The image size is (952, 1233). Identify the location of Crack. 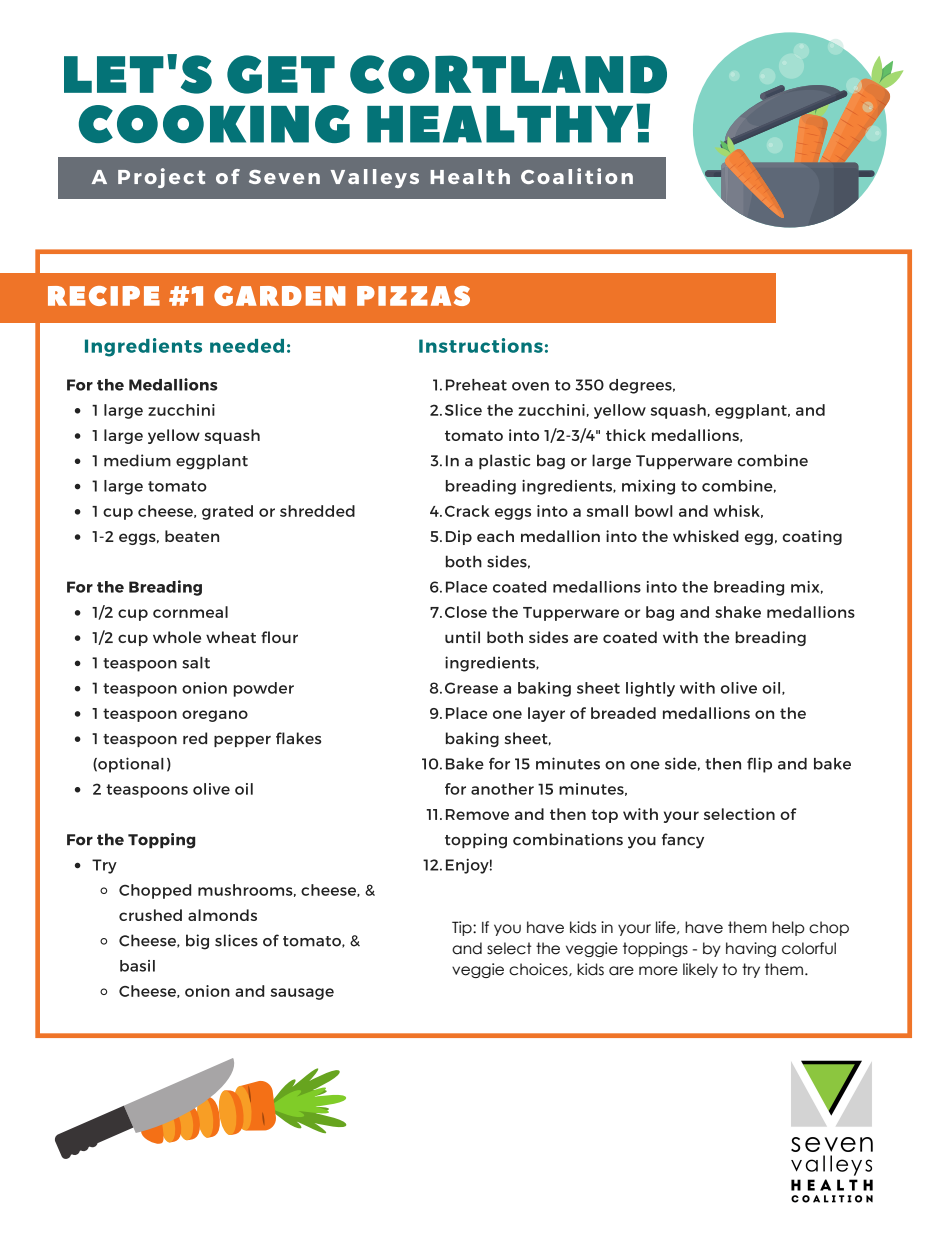
(467, 511).
